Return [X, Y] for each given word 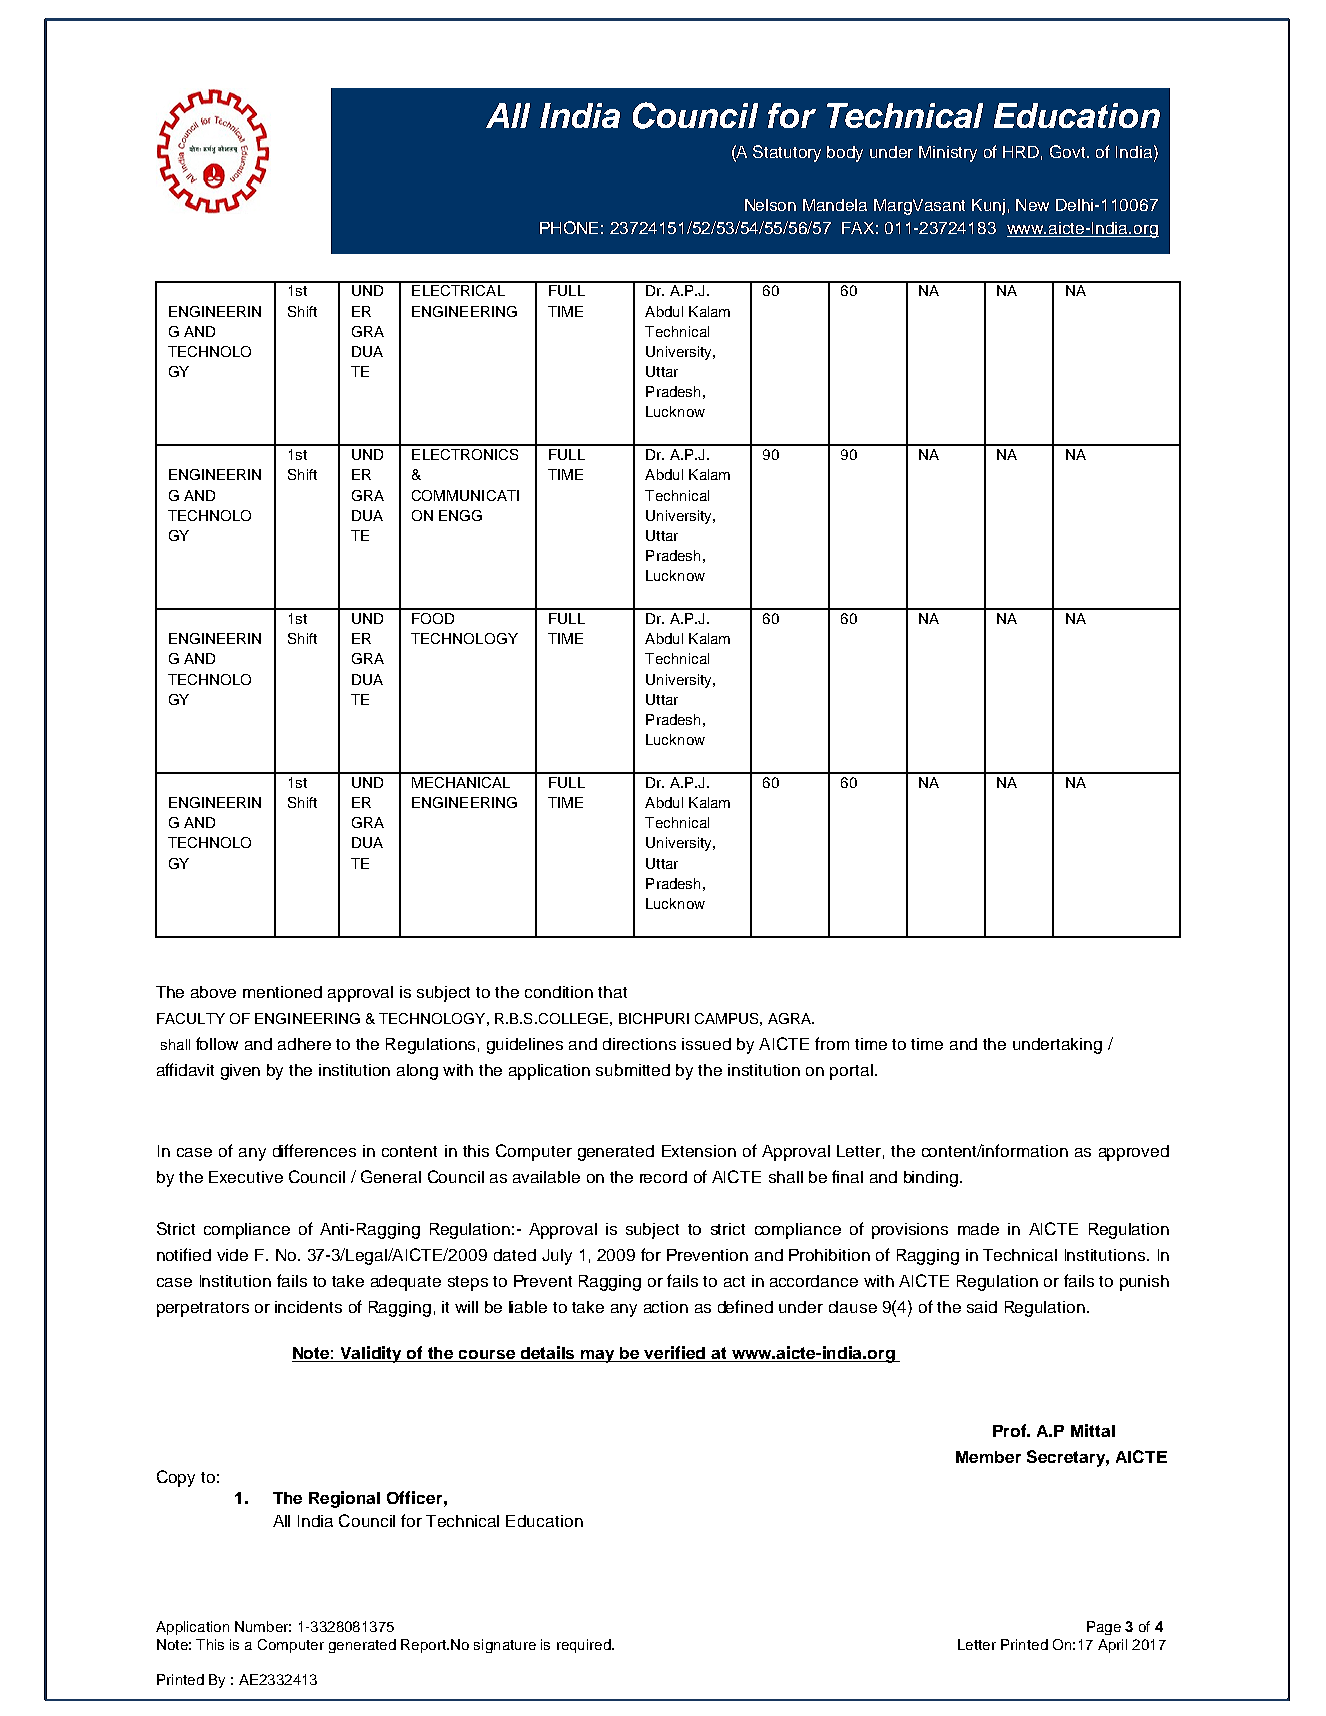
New [1032, 205]
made [978, 1229]
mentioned [282, 992]
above [213, 992]
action [666, 1307]
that [612, 992]
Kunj [988, 207]
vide [232, 1255]
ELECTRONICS [465, 454]
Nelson [770, 205]
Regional [344, 1499]
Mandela [835, 205]
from [832, 1043]
